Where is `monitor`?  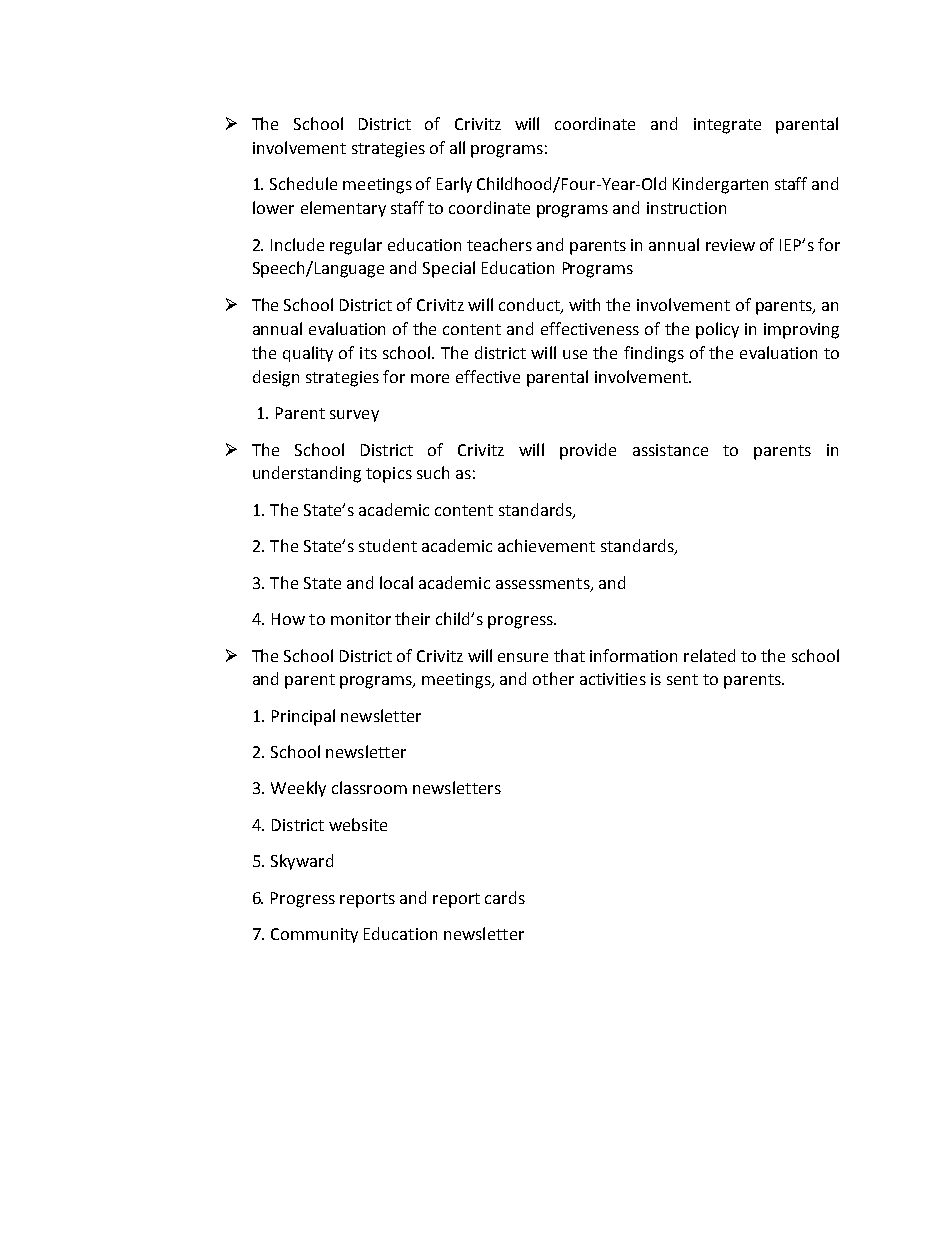
monitor is located at coordinates (361, 619).
